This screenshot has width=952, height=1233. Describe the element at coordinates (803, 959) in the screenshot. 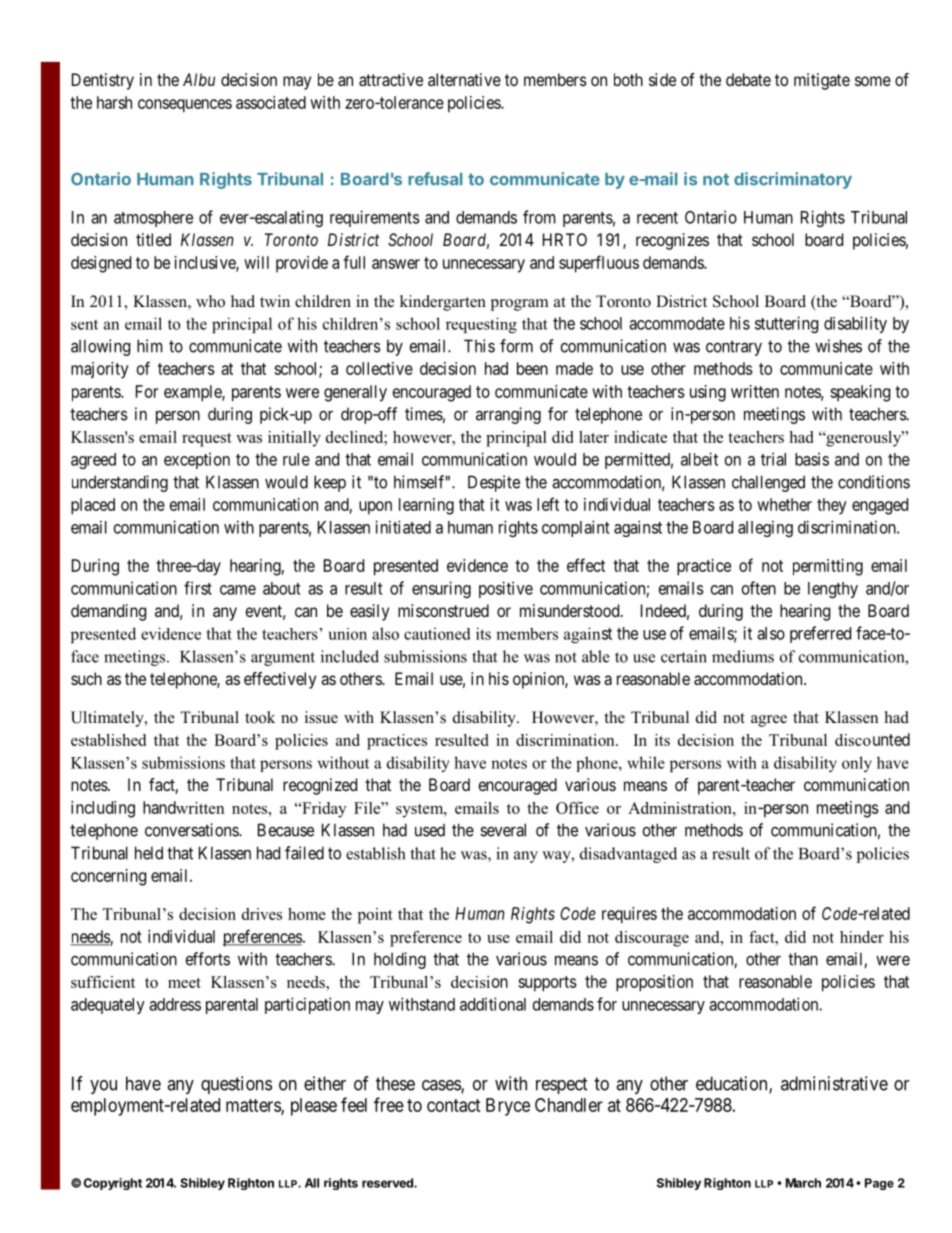

I see `than` at that location.
